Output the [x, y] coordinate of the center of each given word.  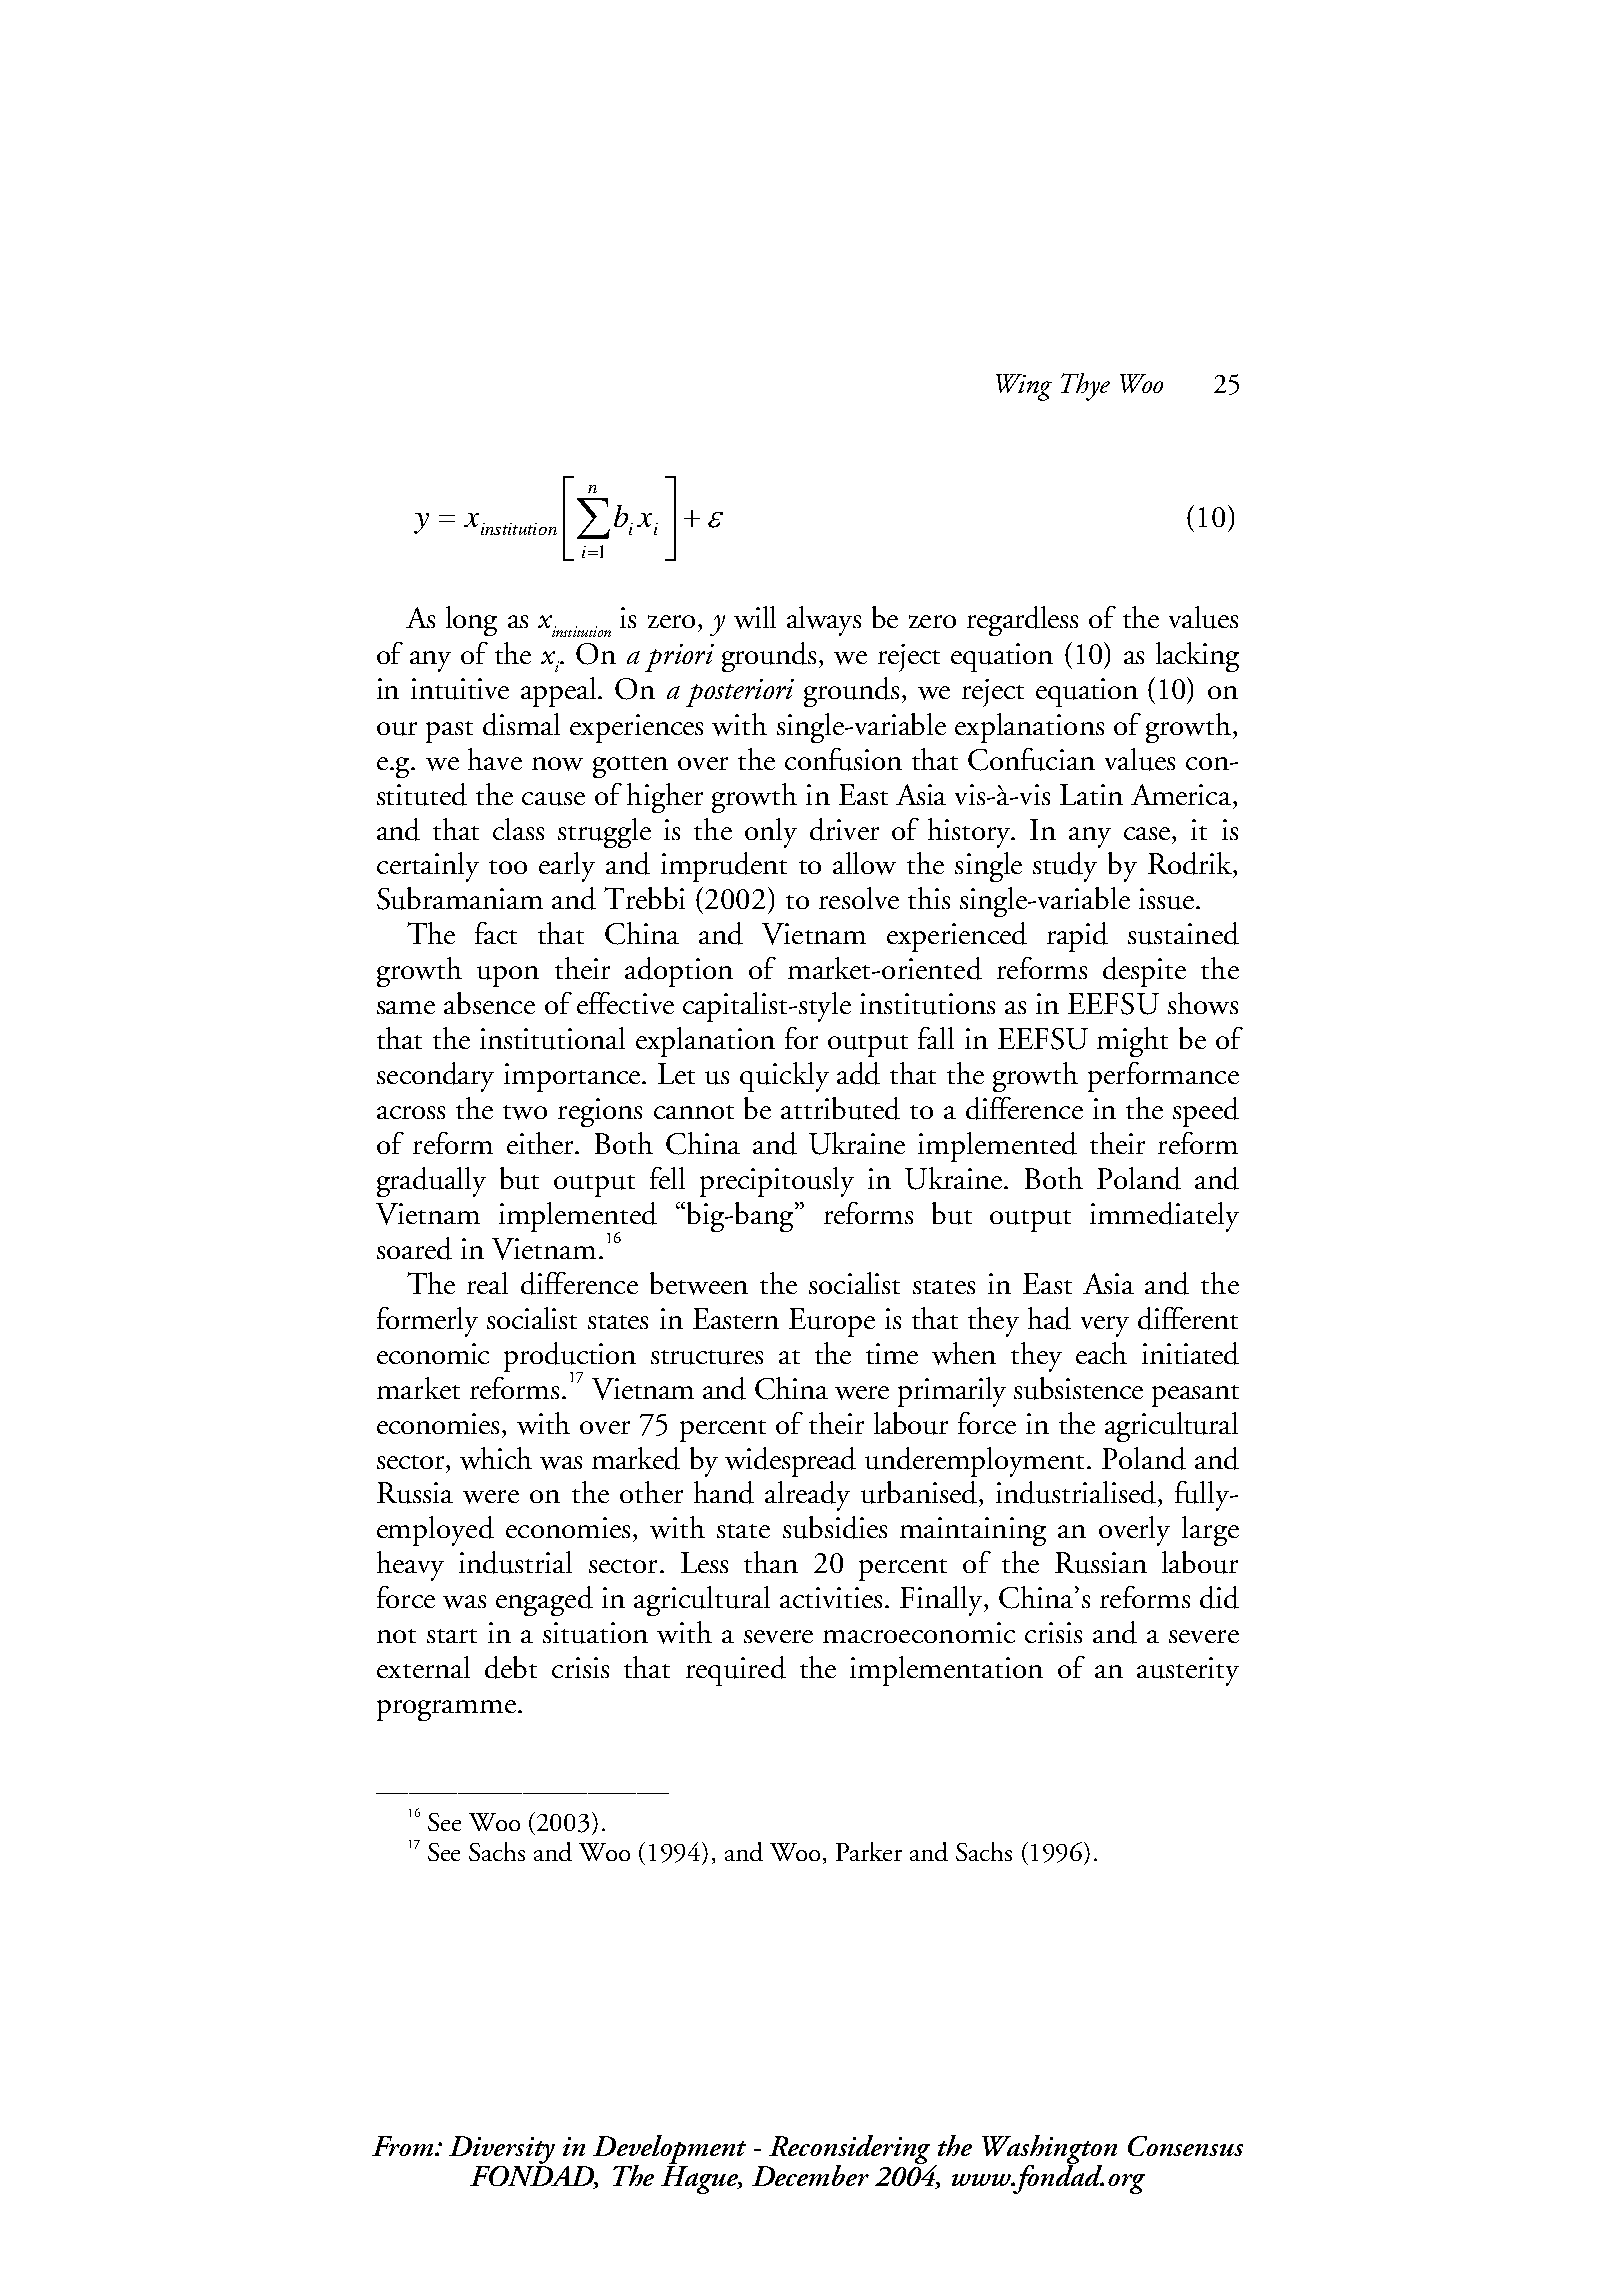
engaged [544, 1601]
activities [831, 1597]
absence [489, 1003]
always [824, 621]
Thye [1085, 387]
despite [1144, 972]
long [471, 621]
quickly [784, 1077]
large [1210, 1531]
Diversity [502, 2151]
